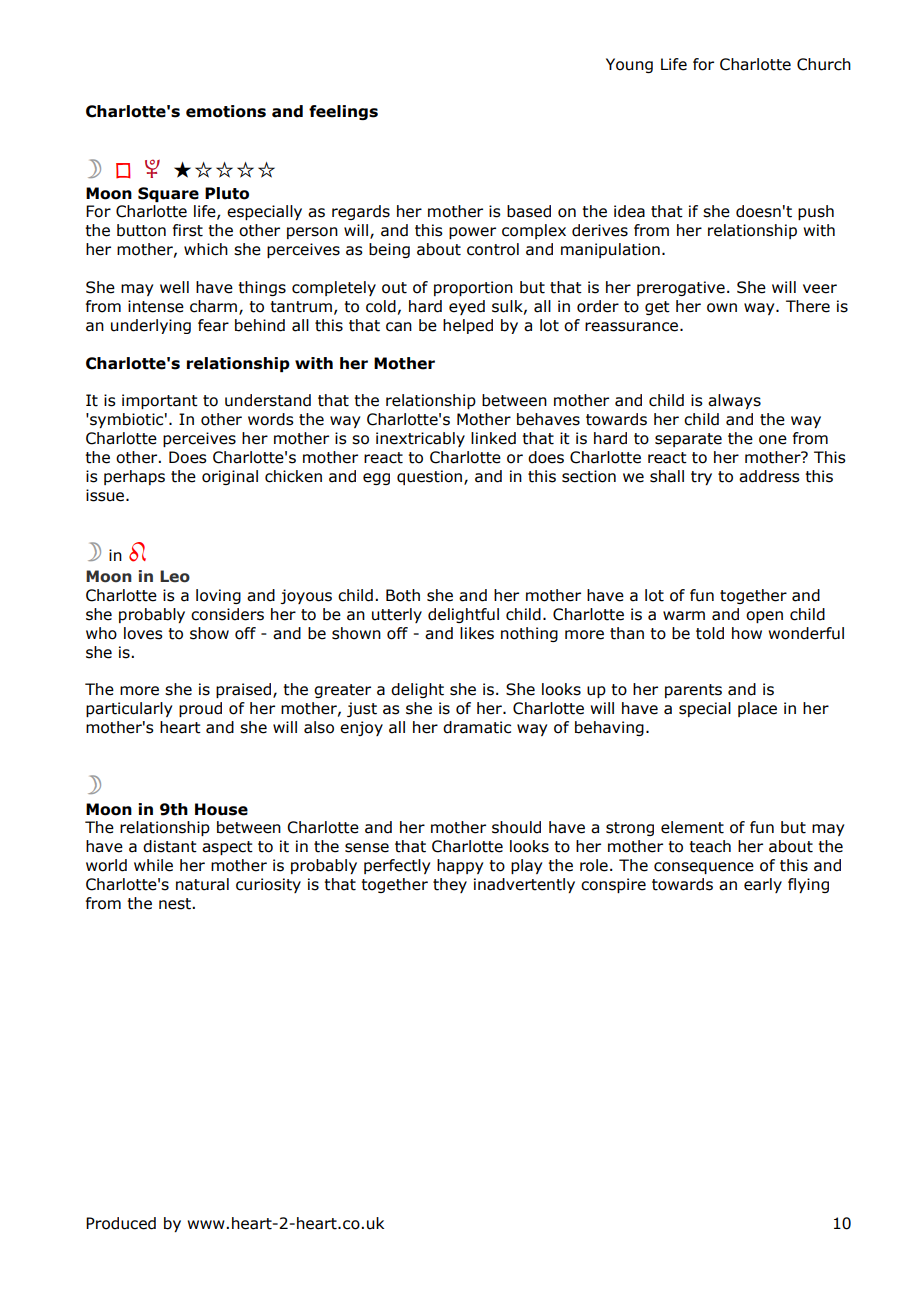  Describe the element at coordinates (824, 64) in the page. I see `Church` at that location.
